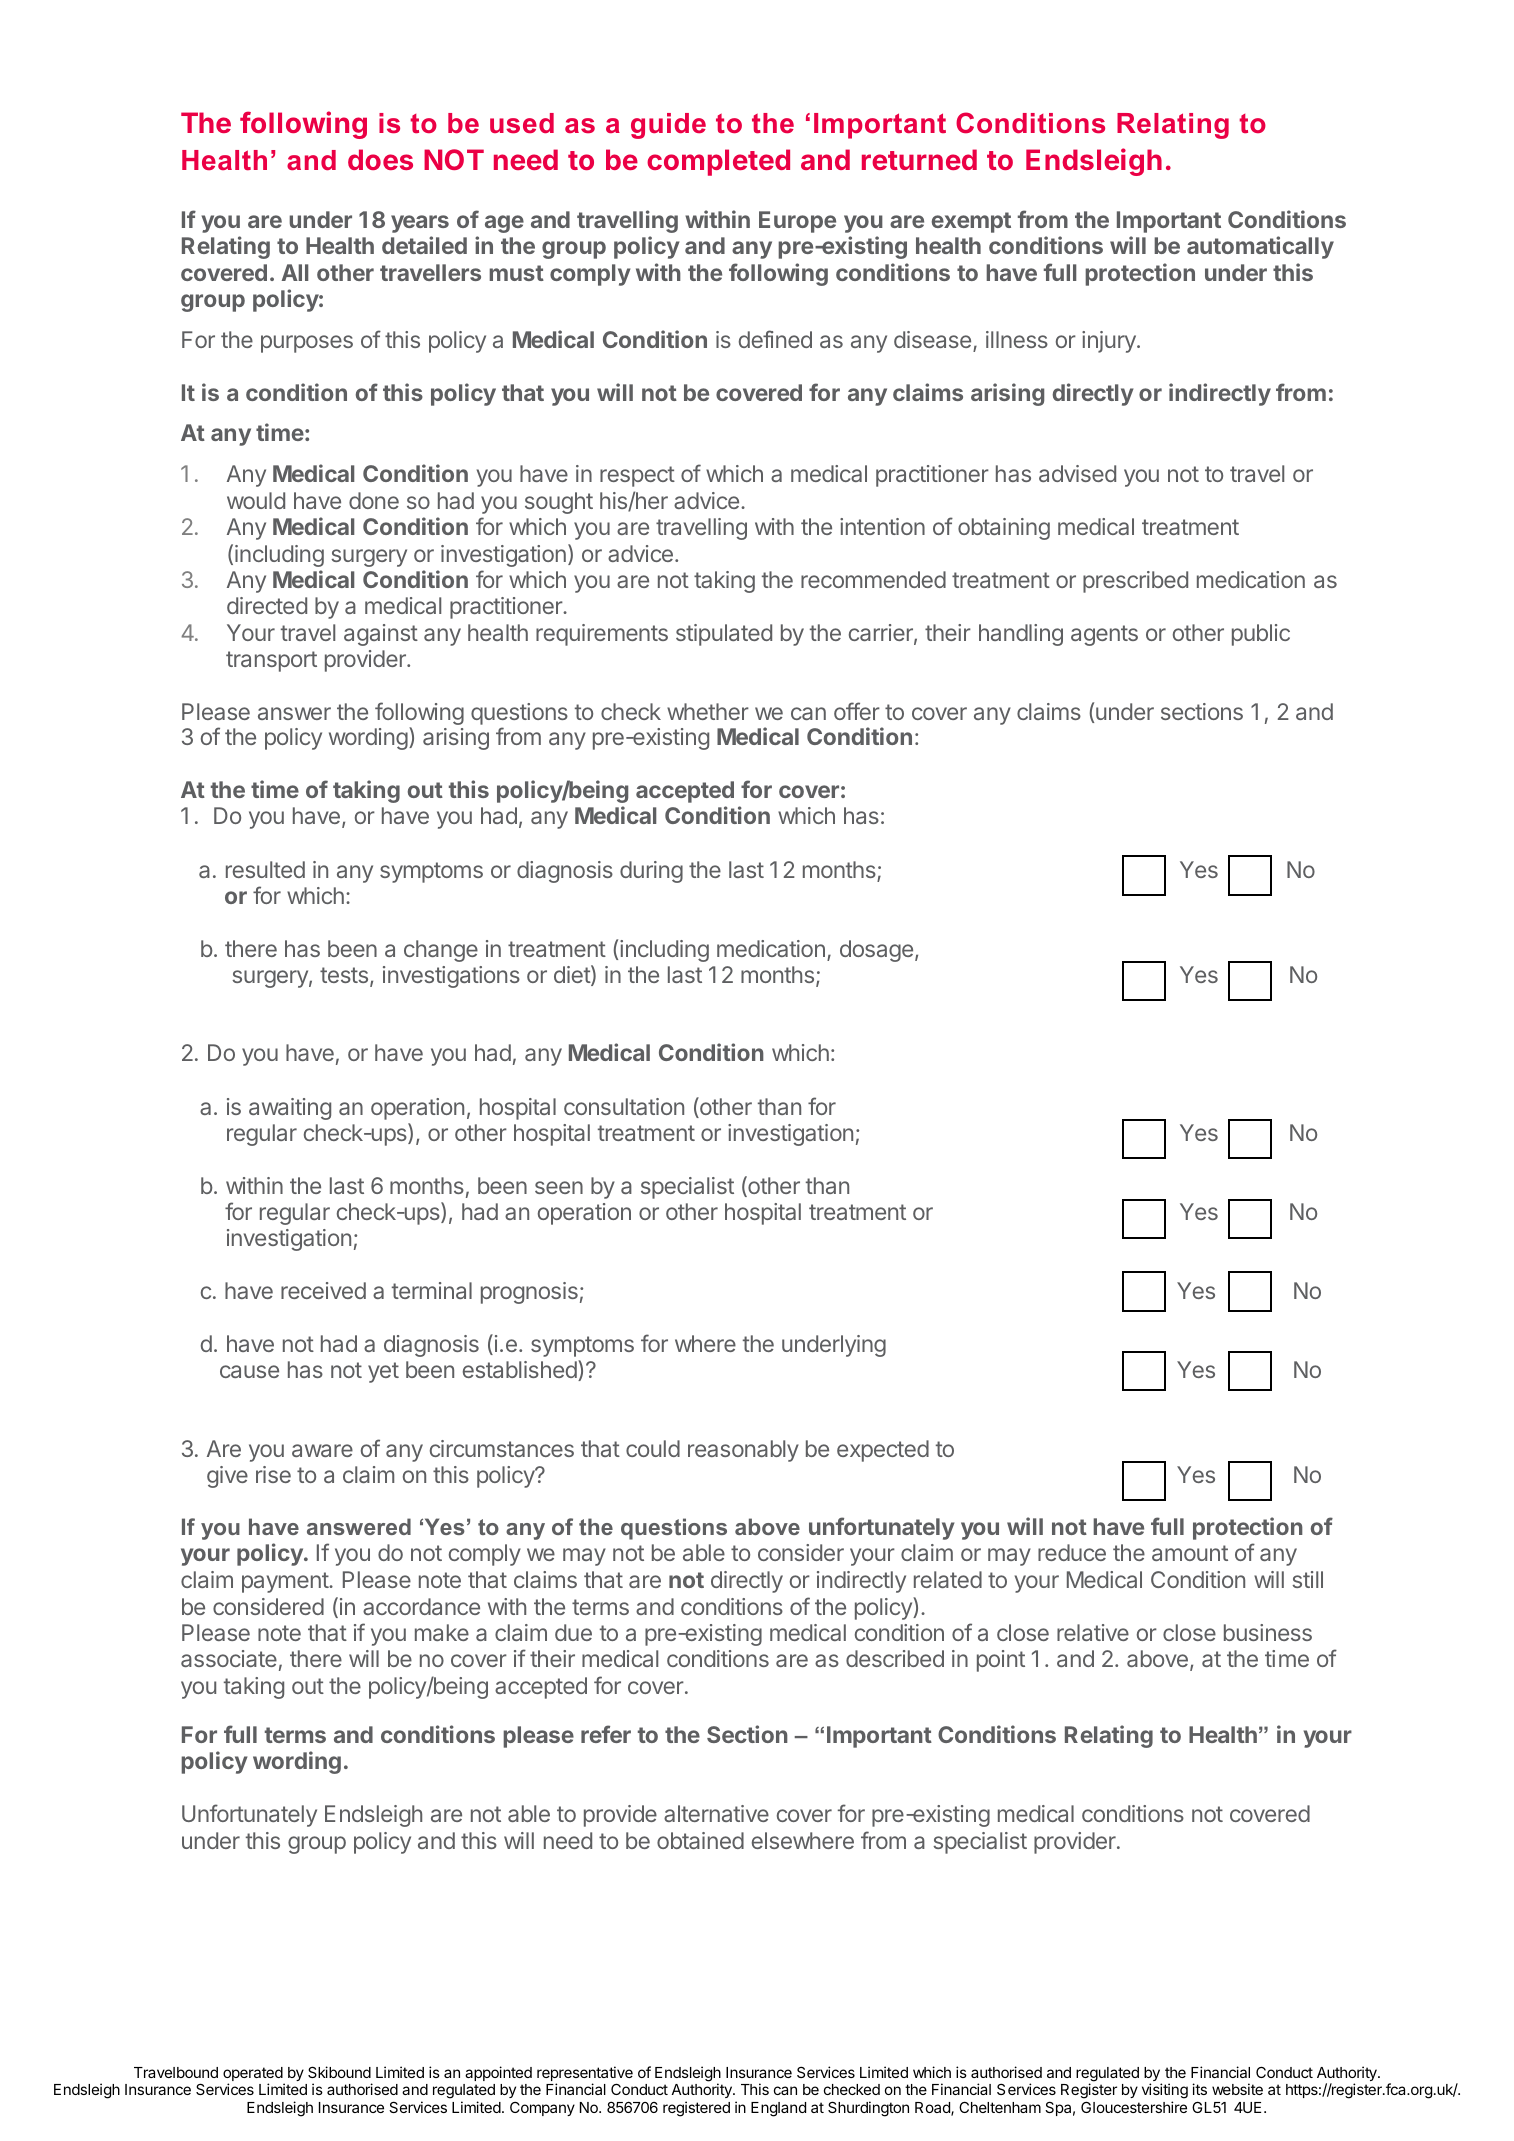 This page has height=2141, width=1514. I want to click on Europe, so click(797, 222).
